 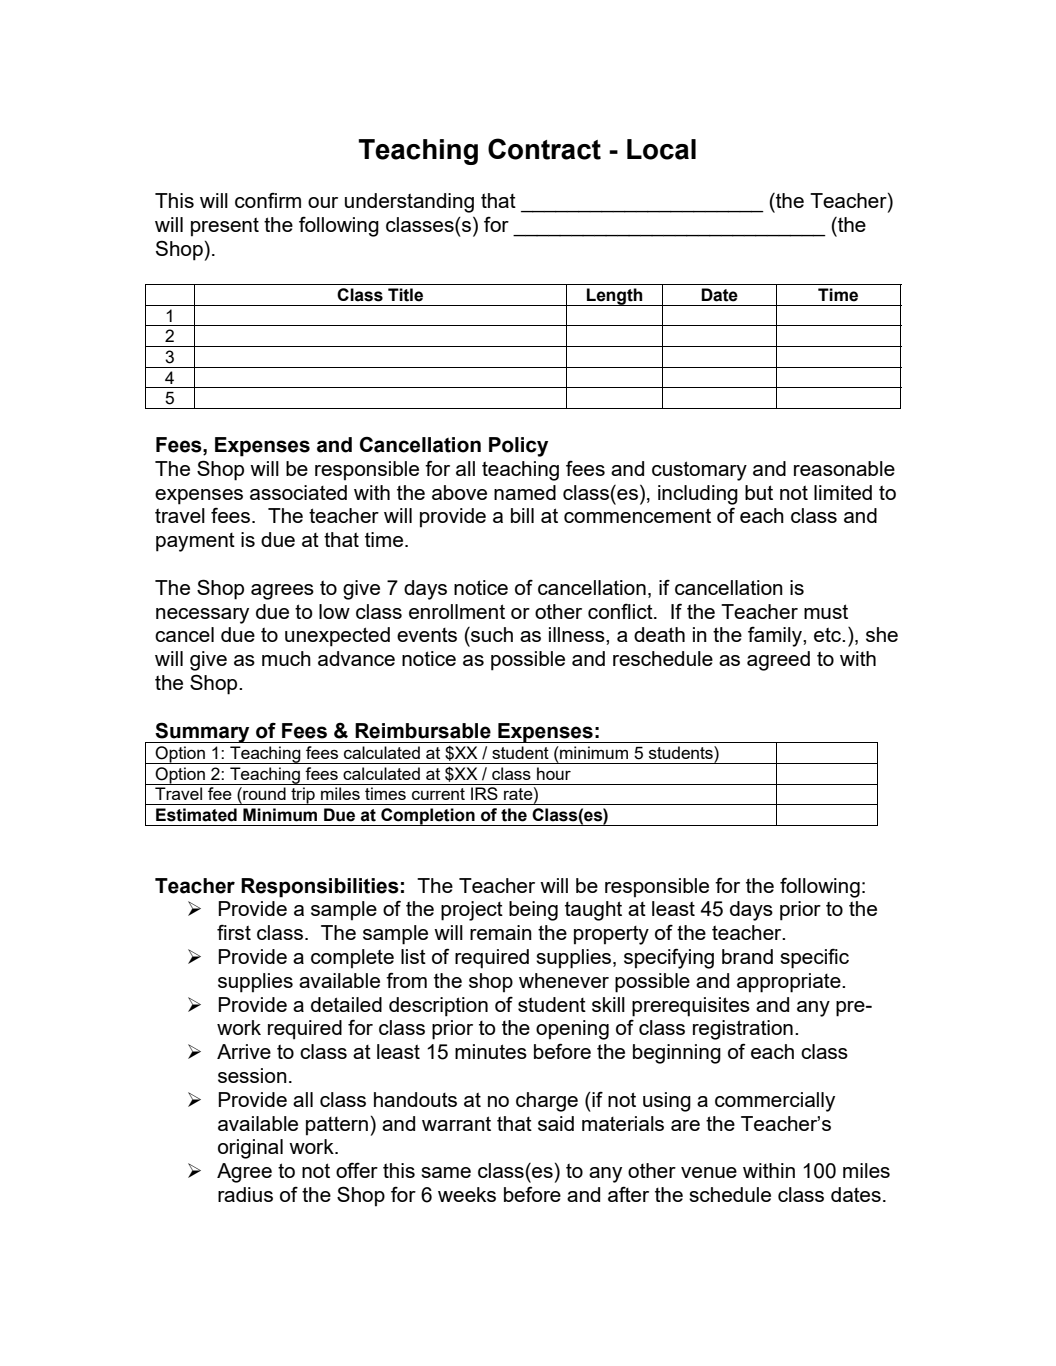 I want to click on Policy, so click(x=518, y=447).
